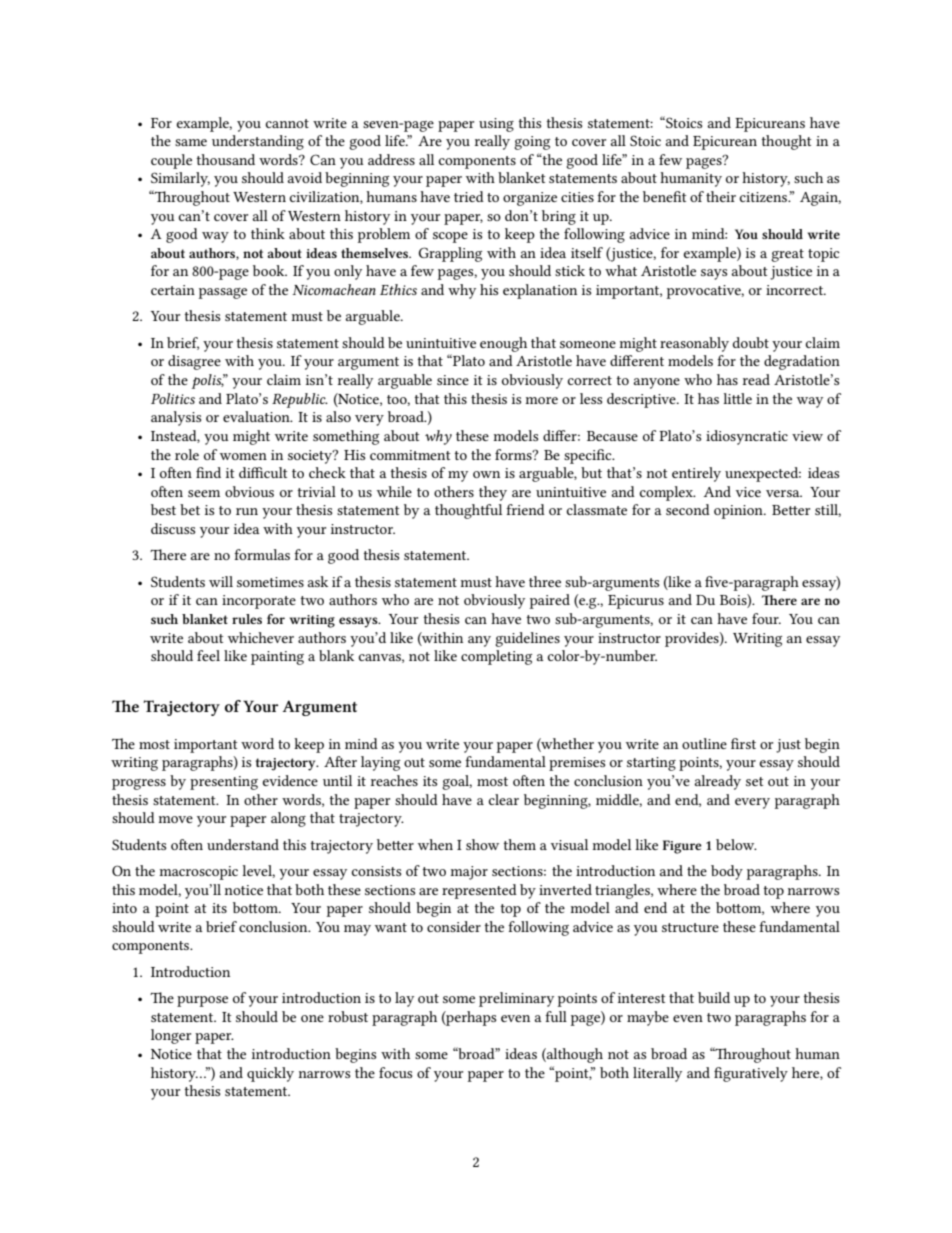 Image resolution: width=952 pixels, height=1233 pixels. I want to click on thousand, so click(225, 159).
